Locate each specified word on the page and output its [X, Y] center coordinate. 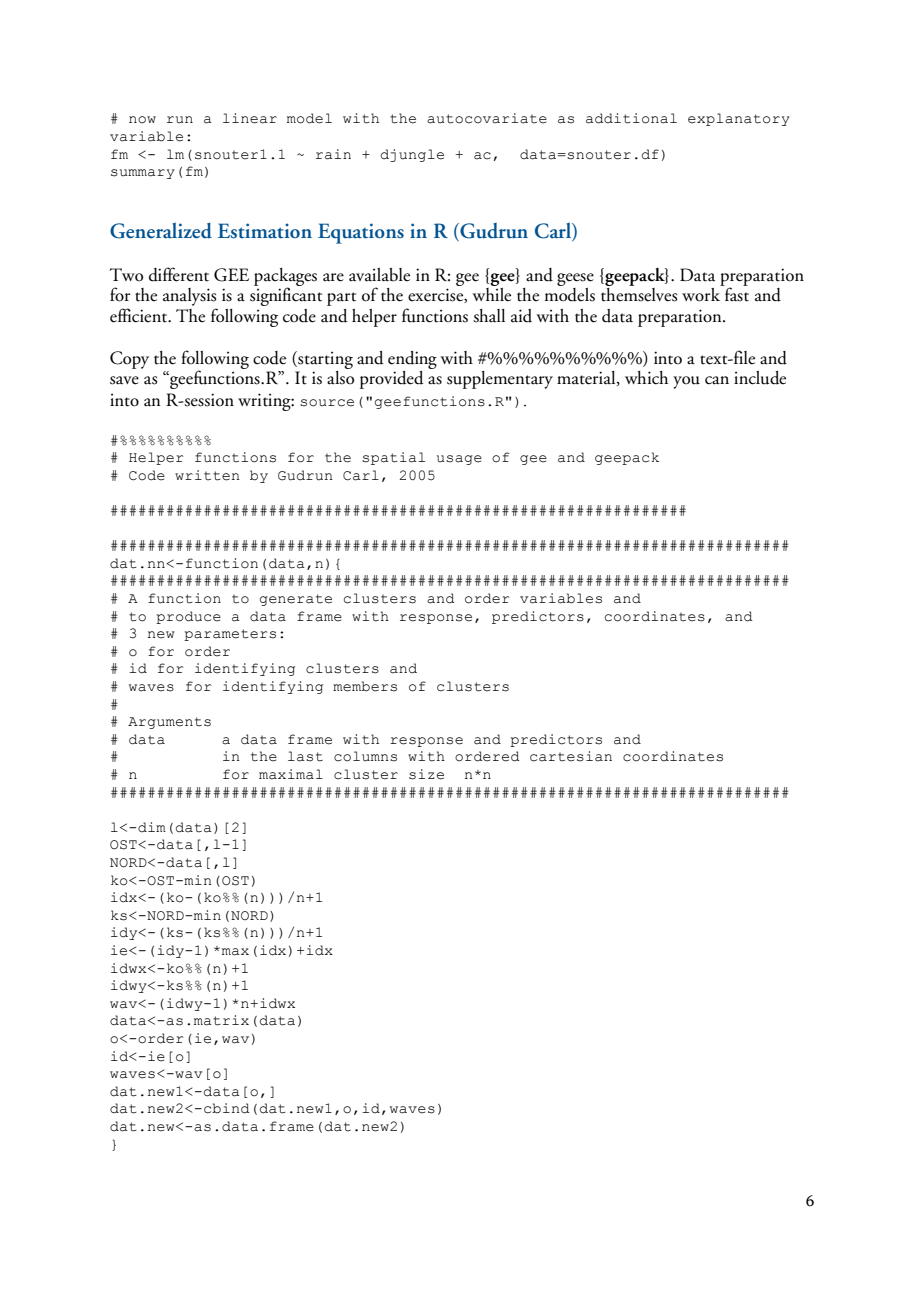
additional [631, 118]
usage [459, 460]
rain [333, 154]
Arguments [169, 723]
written [207, 475]
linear [250, 118]
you [686, 382]
